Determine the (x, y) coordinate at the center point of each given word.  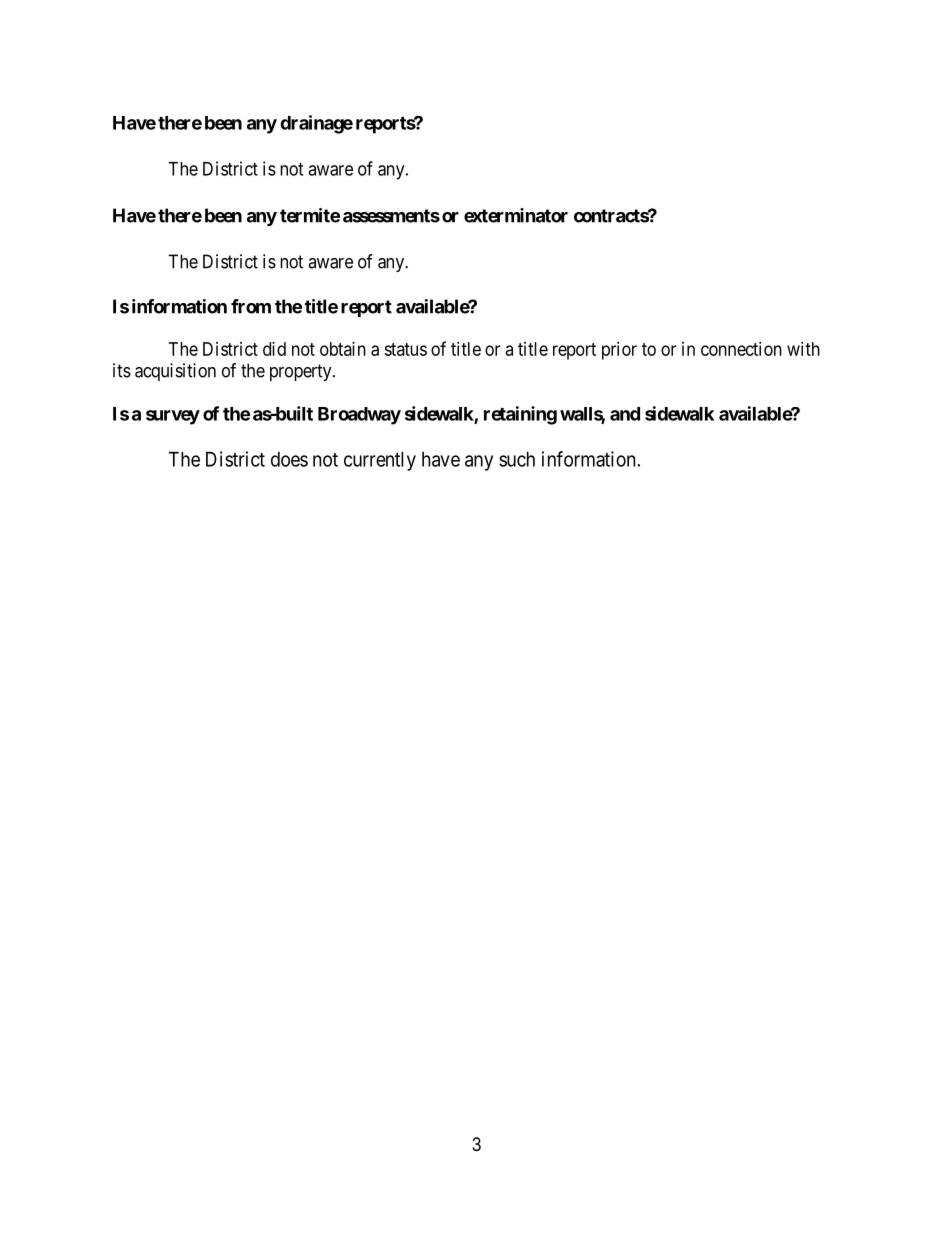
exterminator (516, 215)
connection (741, 349)
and (625, 414)
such (517, 459)
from (251, 306)
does (289, 459)
